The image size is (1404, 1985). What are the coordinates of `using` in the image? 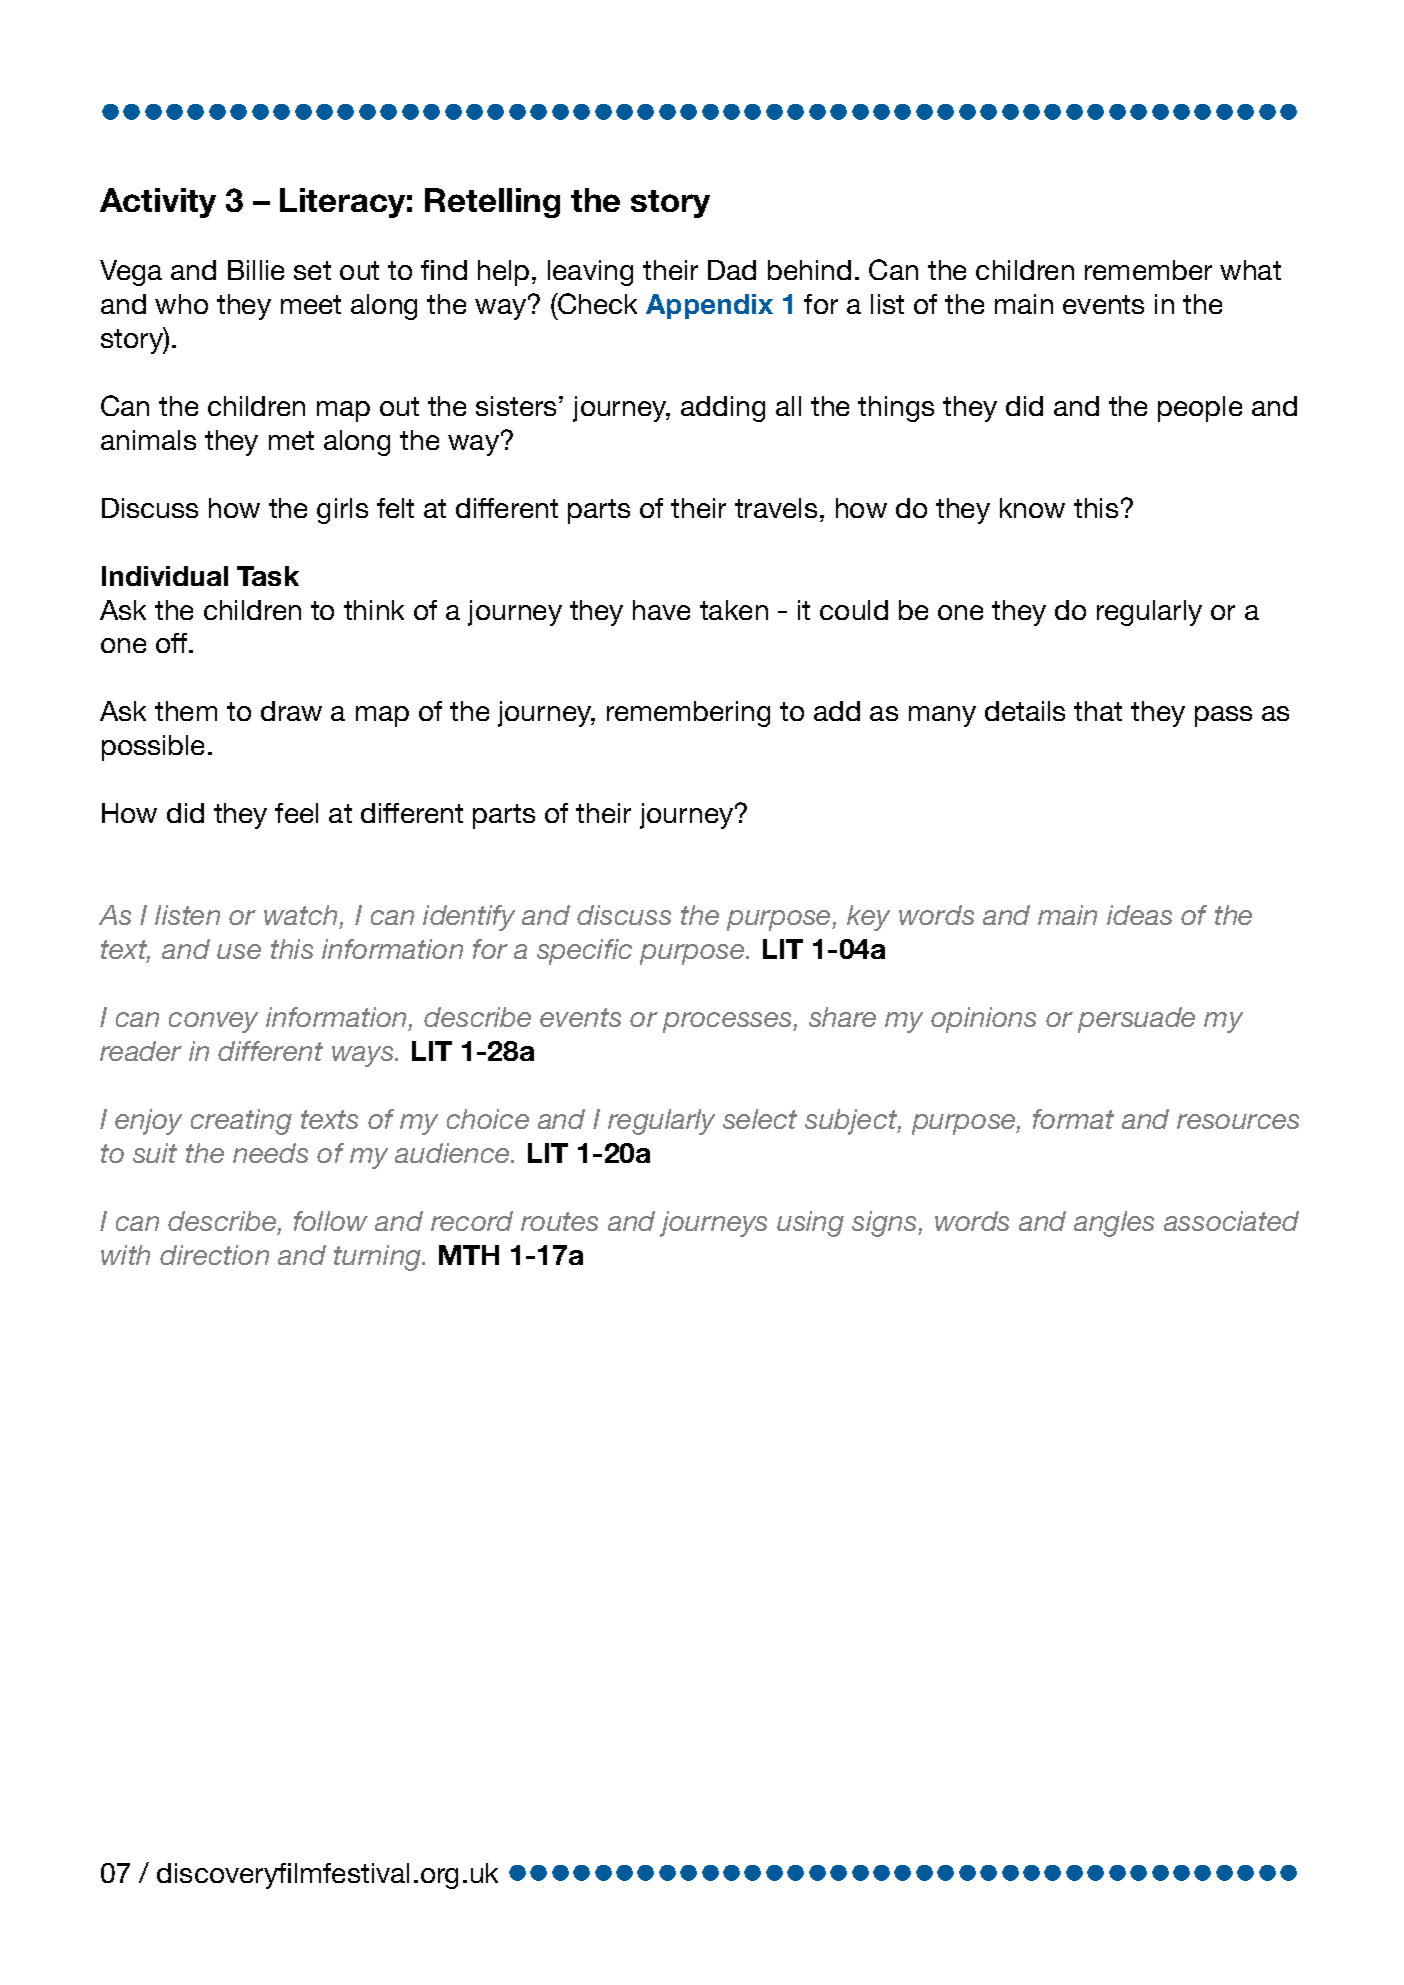 It's located at (810, 1224).
